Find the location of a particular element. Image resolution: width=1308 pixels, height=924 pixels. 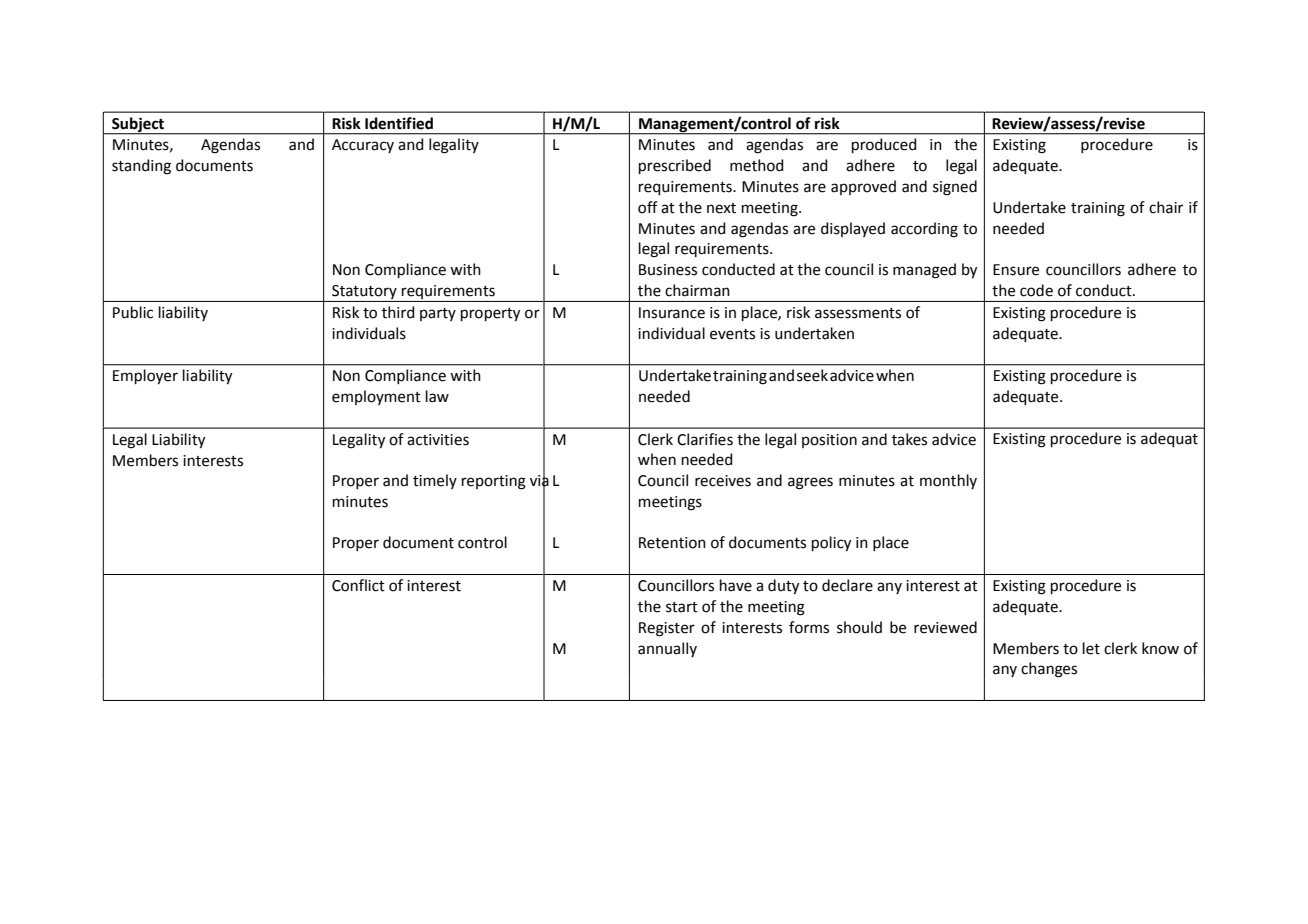

Accuracy is located at coordinates (363, 146).
